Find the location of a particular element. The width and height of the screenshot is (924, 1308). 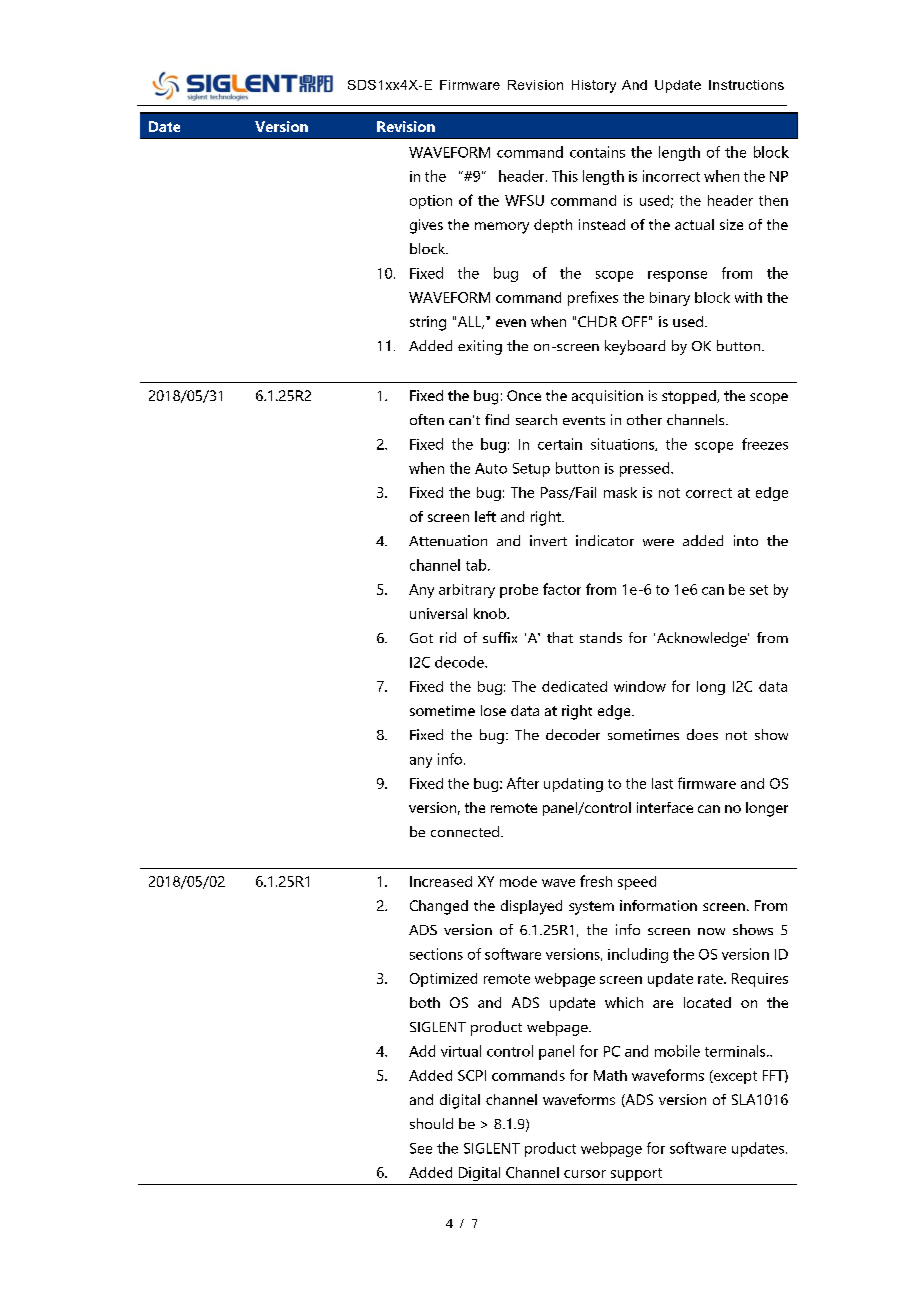

Instructions is located at coordinates (746, 85).
